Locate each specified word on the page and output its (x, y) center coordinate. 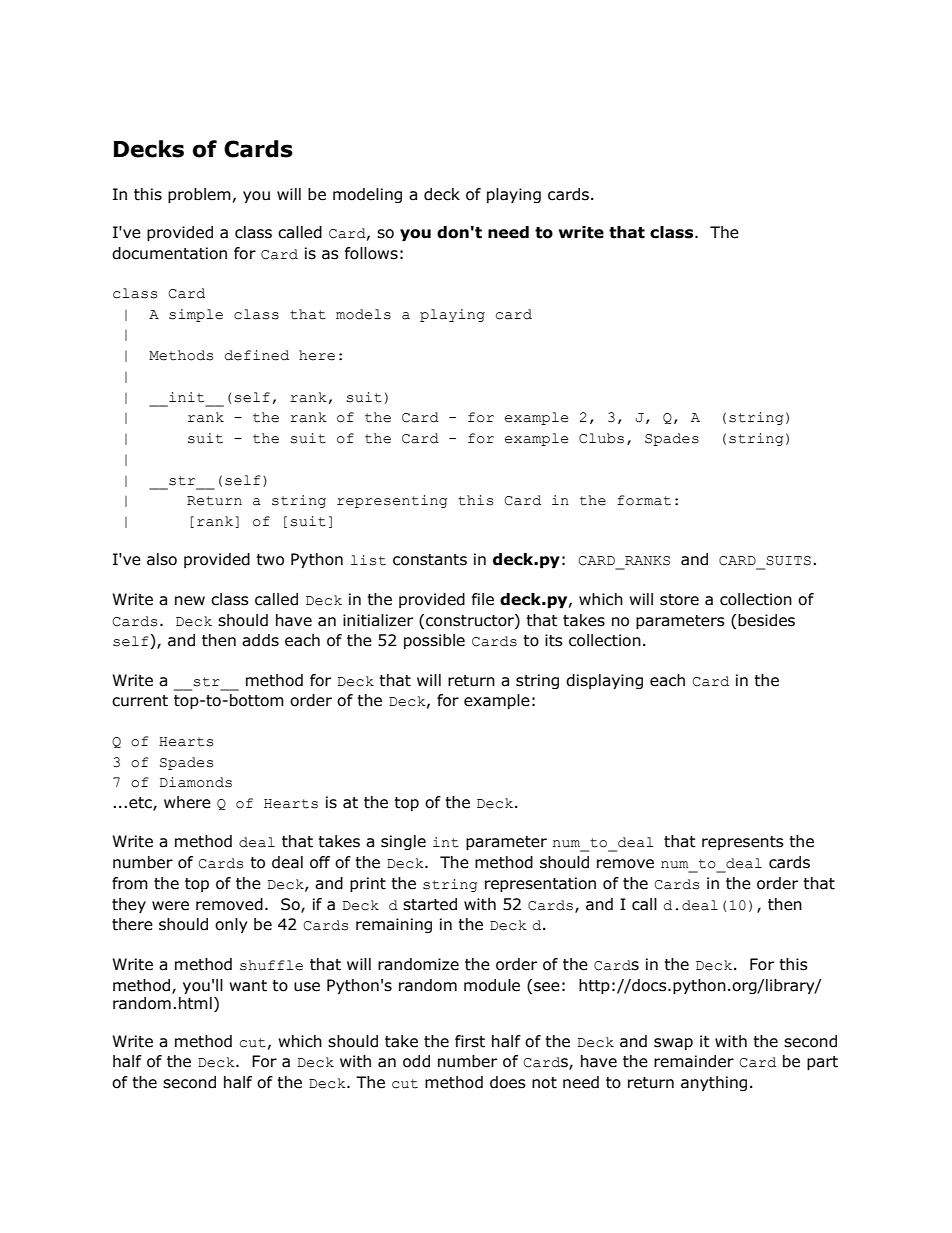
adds (260, 640)
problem (199, 195)
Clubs (601, 438)
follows (371, 253)
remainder (694, 1061)
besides (766, 620)
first (470, 1041)
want (248, 986)
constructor (471, 620)
